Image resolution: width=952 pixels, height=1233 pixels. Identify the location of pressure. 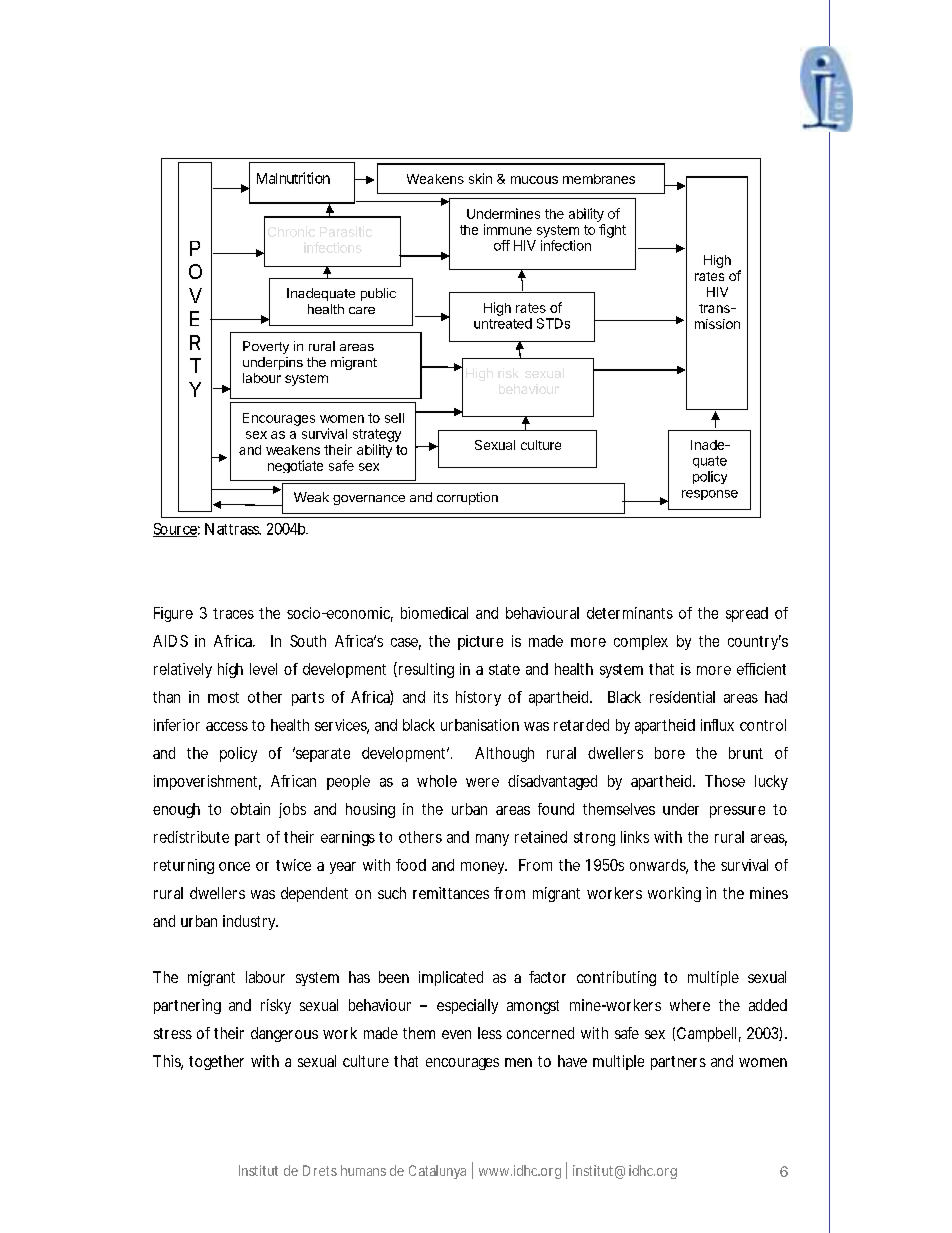
(737, 812).
